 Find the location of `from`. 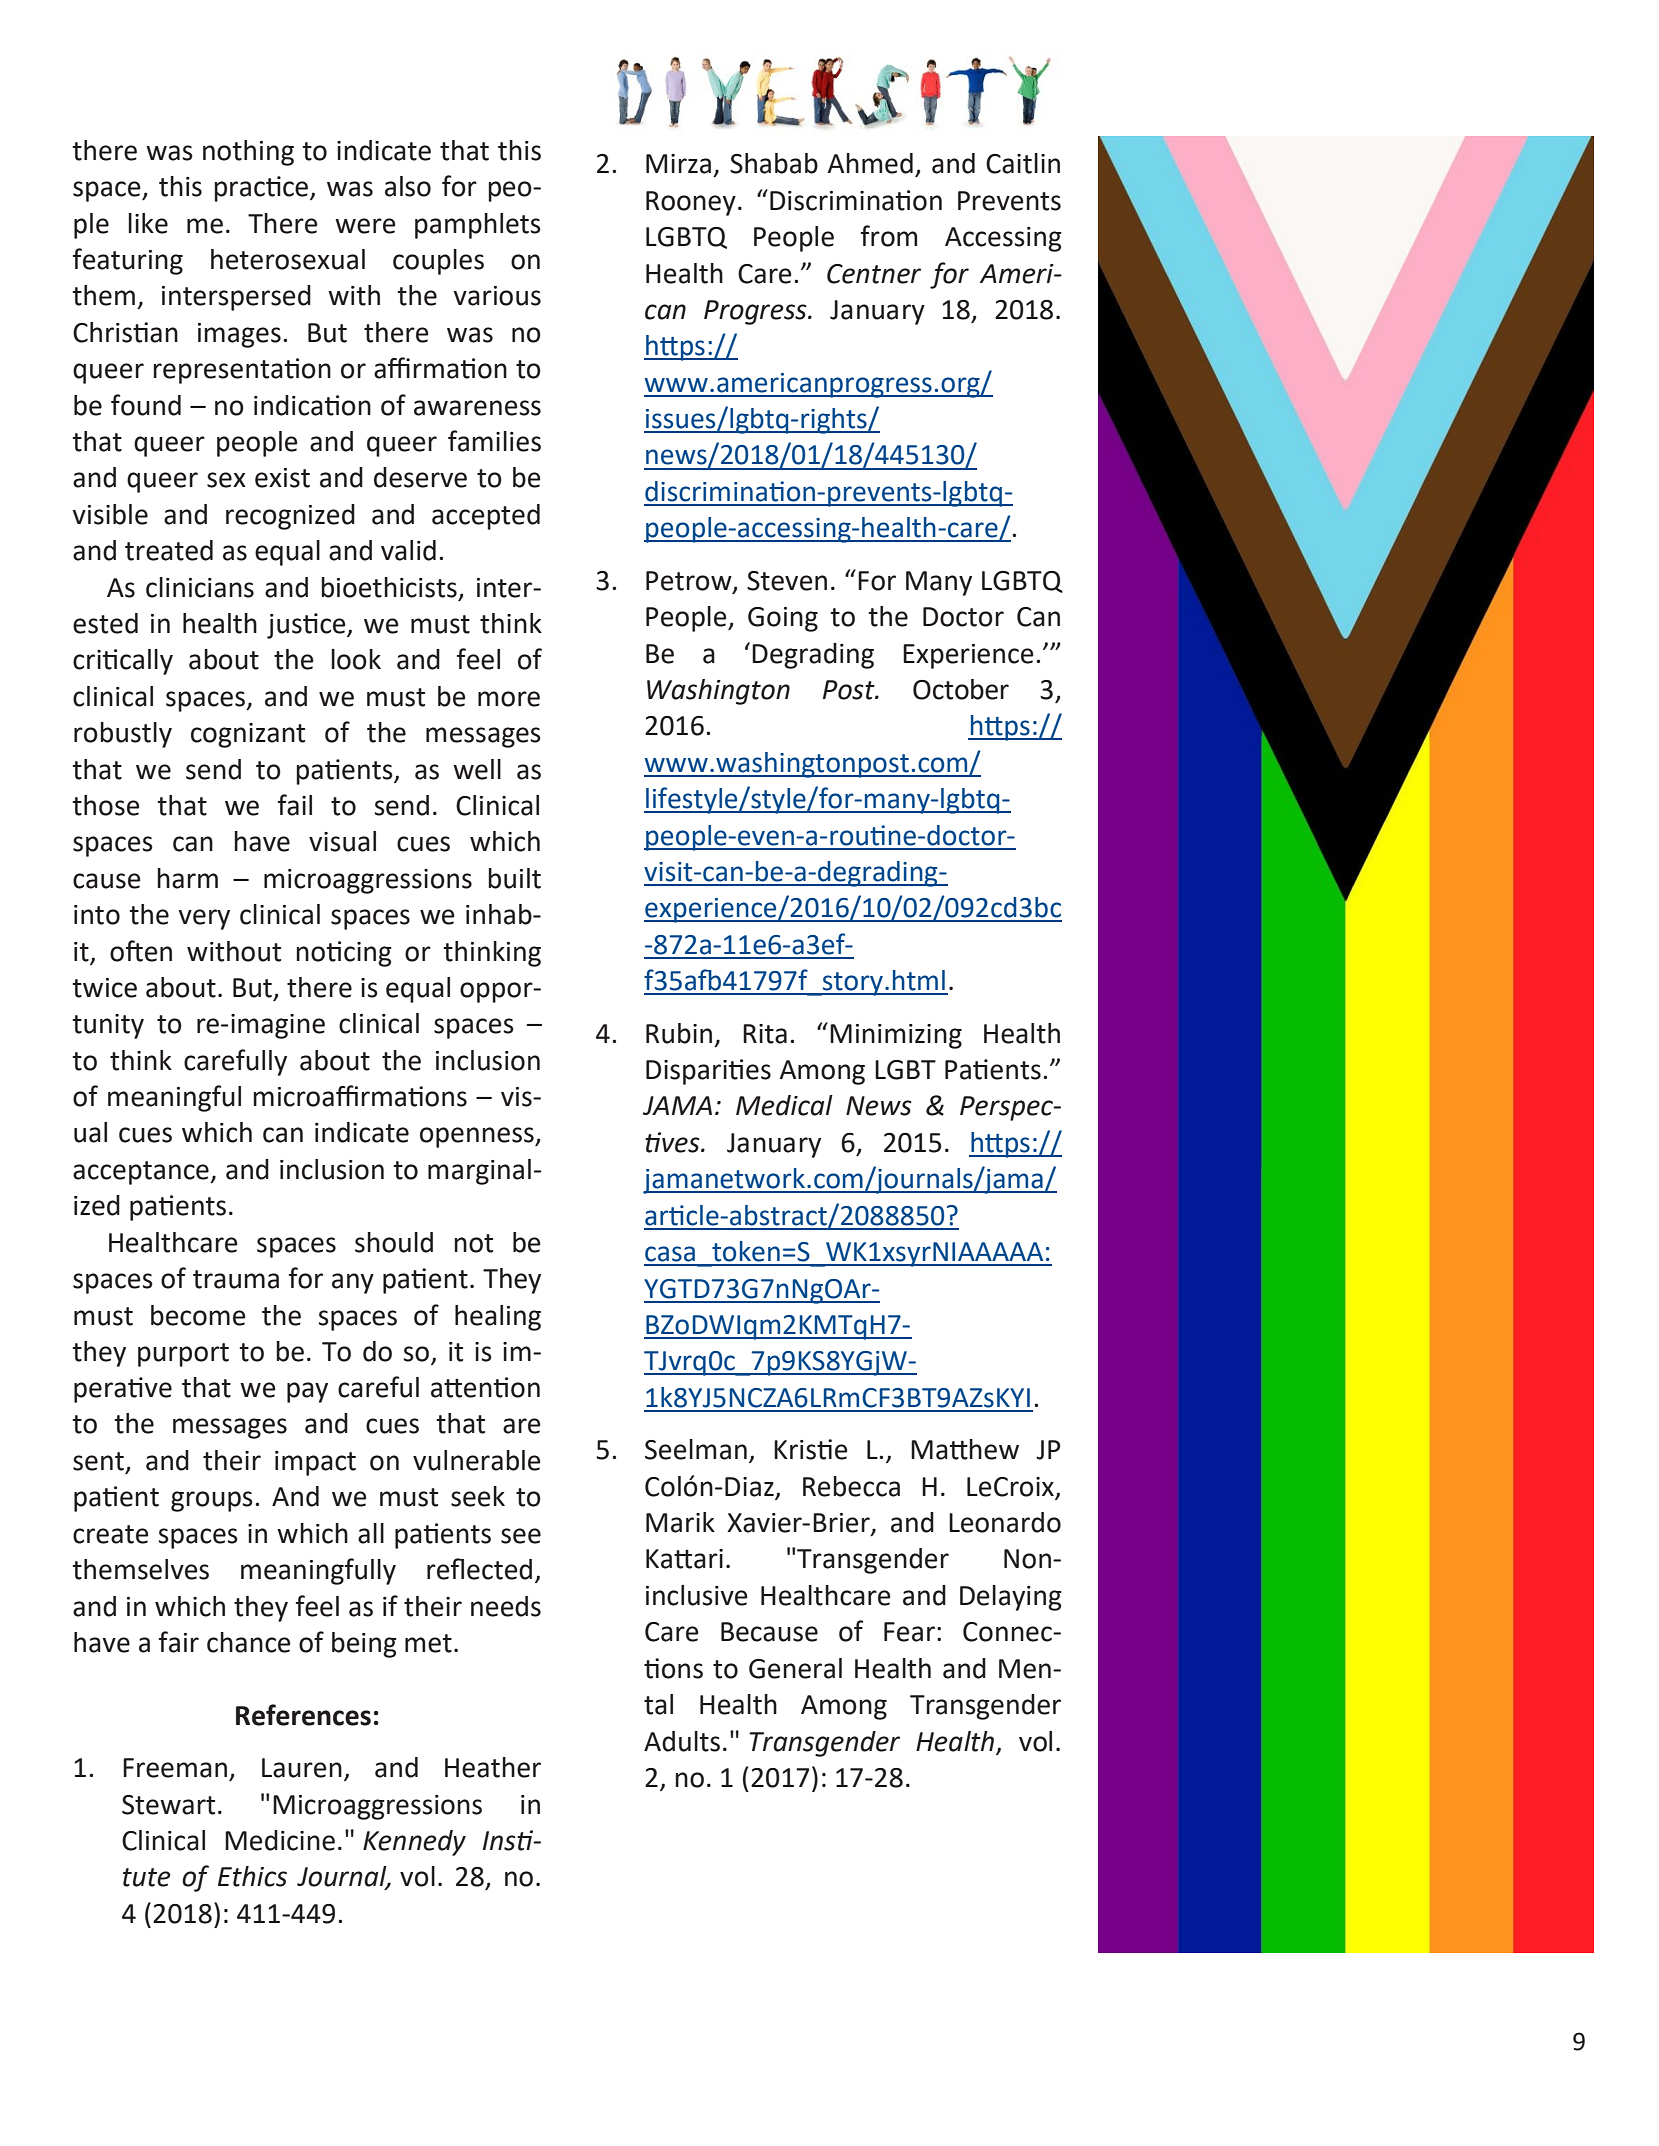

from is located at coordinates (889, 236).
